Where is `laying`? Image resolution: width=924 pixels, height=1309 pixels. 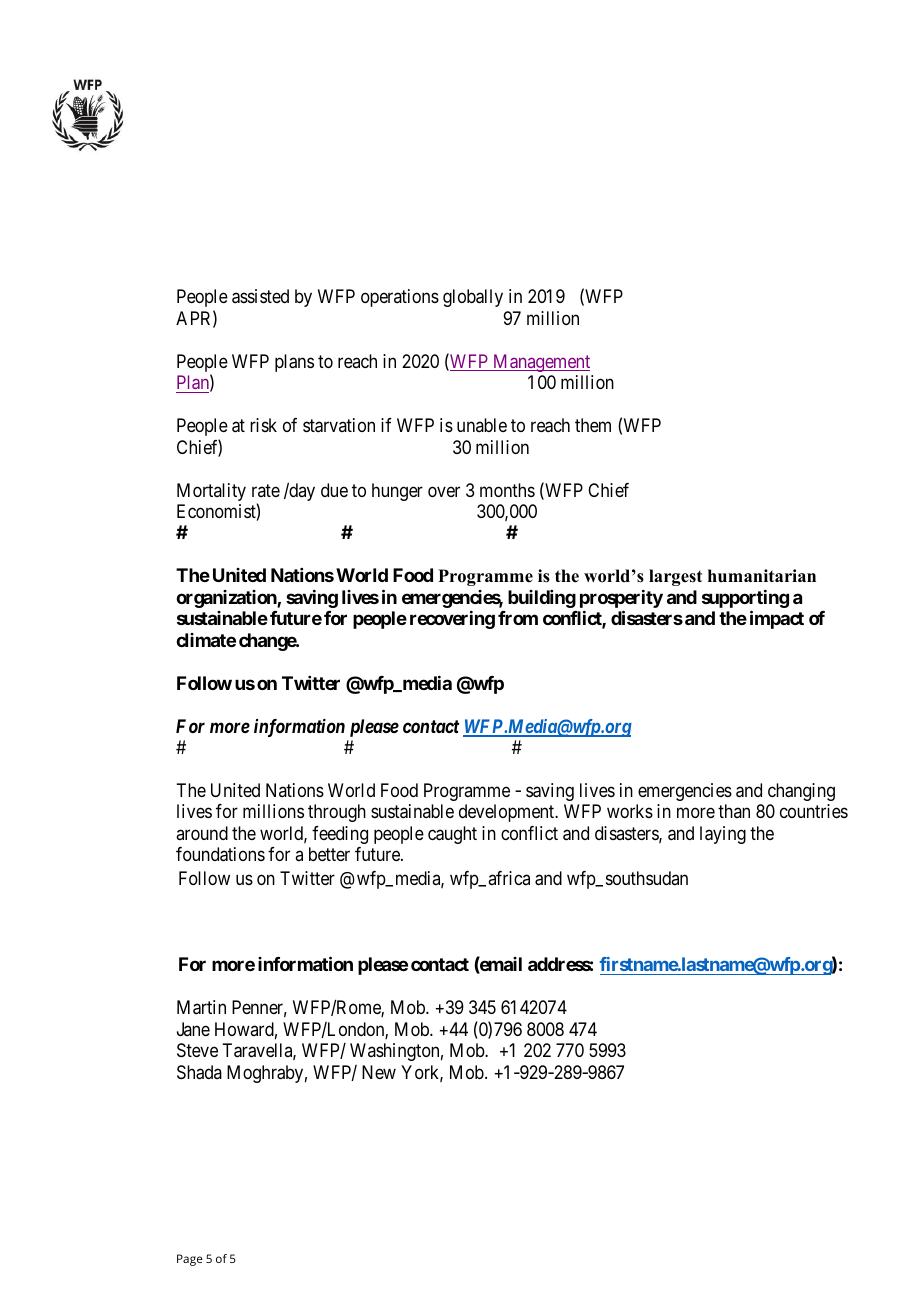
laying is located at coordinates (723, 835).
